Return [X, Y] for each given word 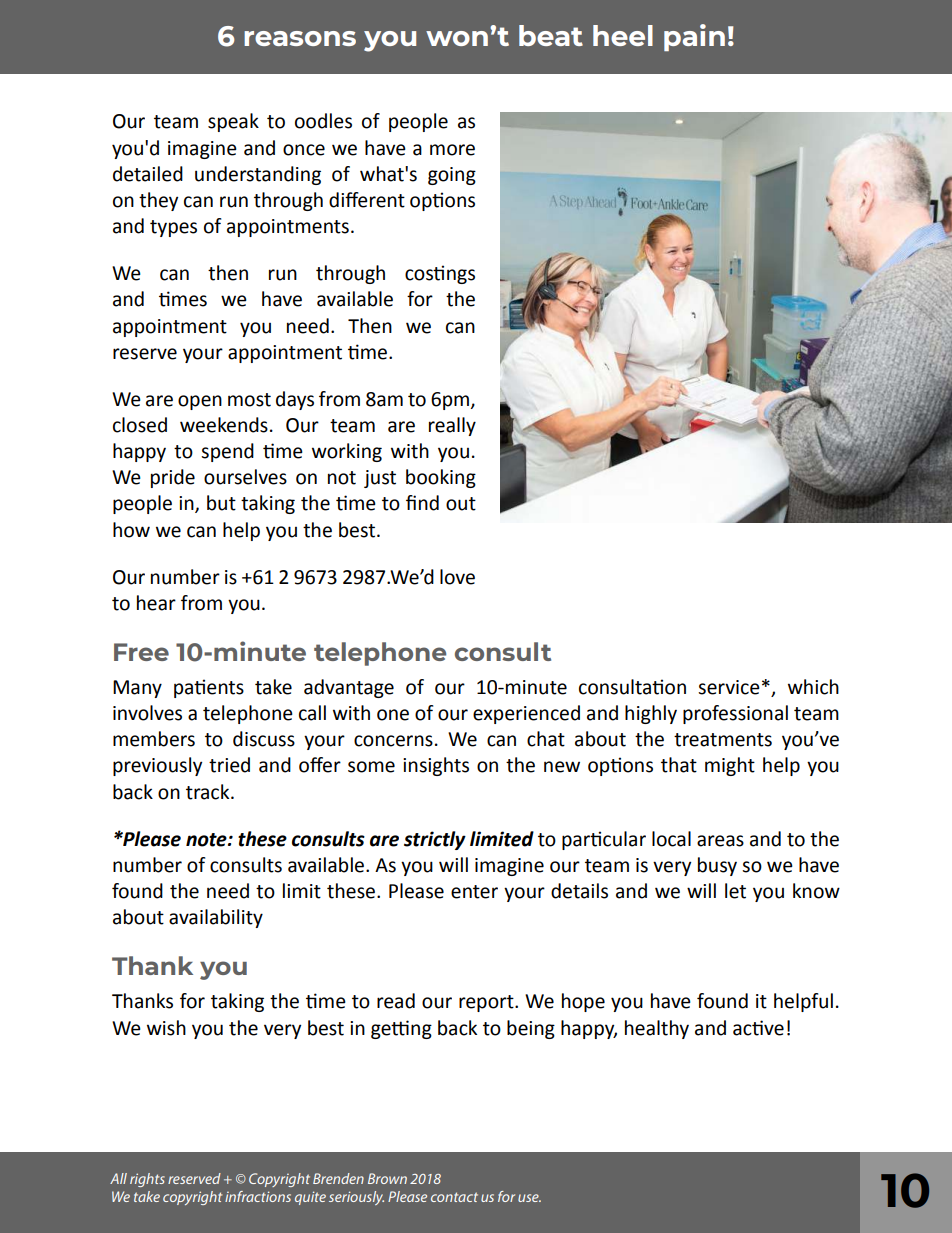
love [457, 577]
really [452, 426]
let [735, 891]
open [200, 402]
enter [474, 892]
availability [216, 918]
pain [694, 37]
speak [233, 122]
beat [551, 35]
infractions [258, 1196]
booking [441, 478]
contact [454, 1197]
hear [156, 603]
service [729, 687]
